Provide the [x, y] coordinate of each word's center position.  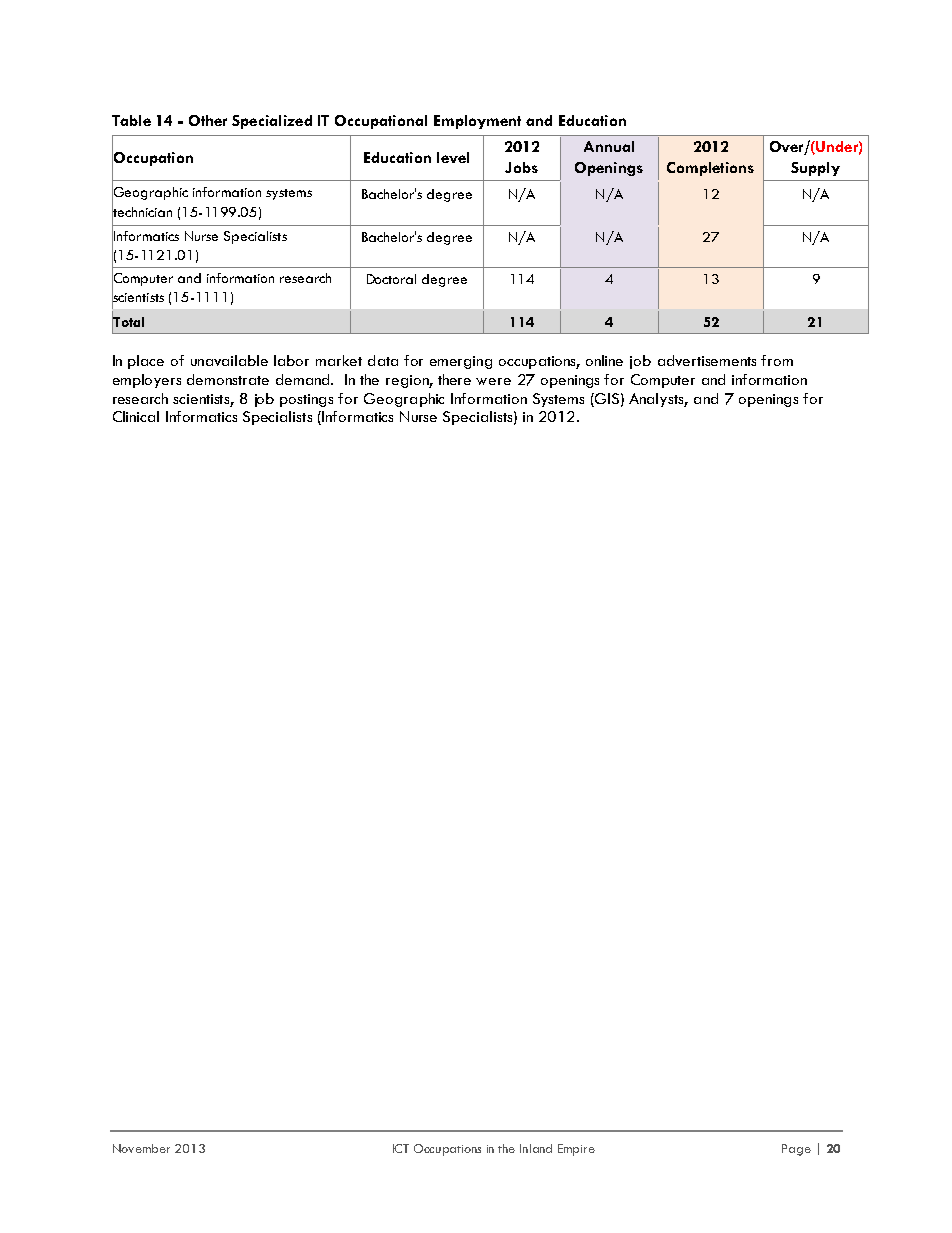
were [493, 381]
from [777, 360]
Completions [710, 169]
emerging [461, 362]
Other [208, 120]
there [454, 379]
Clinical [136, 416]
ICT [401, 1148]
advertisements [707, 360]
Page [796, 1150]
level [453, 157]
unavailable [229, 360]
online [604, 360]
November [141, 1148]
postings [306, 400]
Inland [536, 1148]
